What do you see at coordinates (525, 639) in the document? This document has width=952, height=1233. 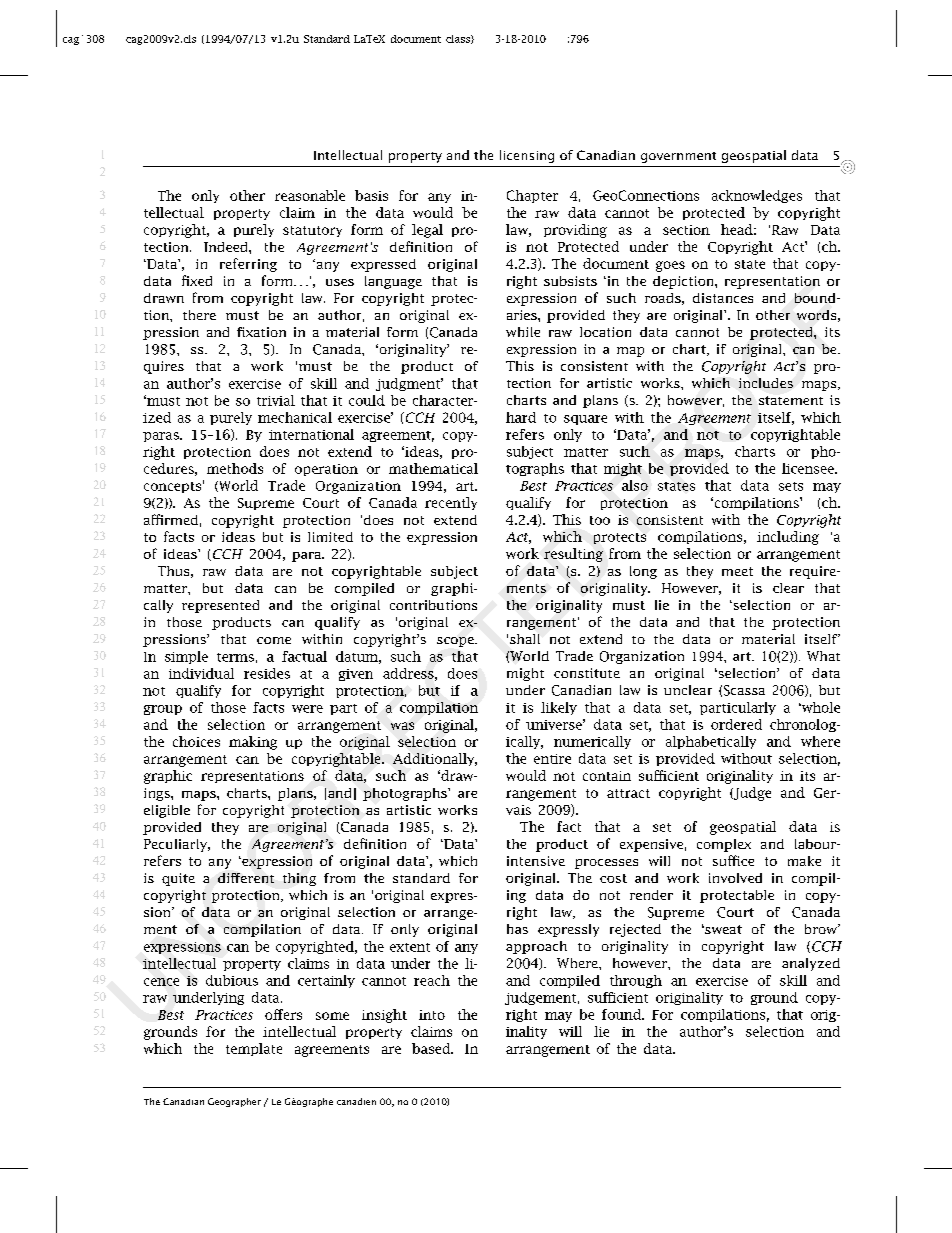 I see `shall` at bounding box center [525, 639].
